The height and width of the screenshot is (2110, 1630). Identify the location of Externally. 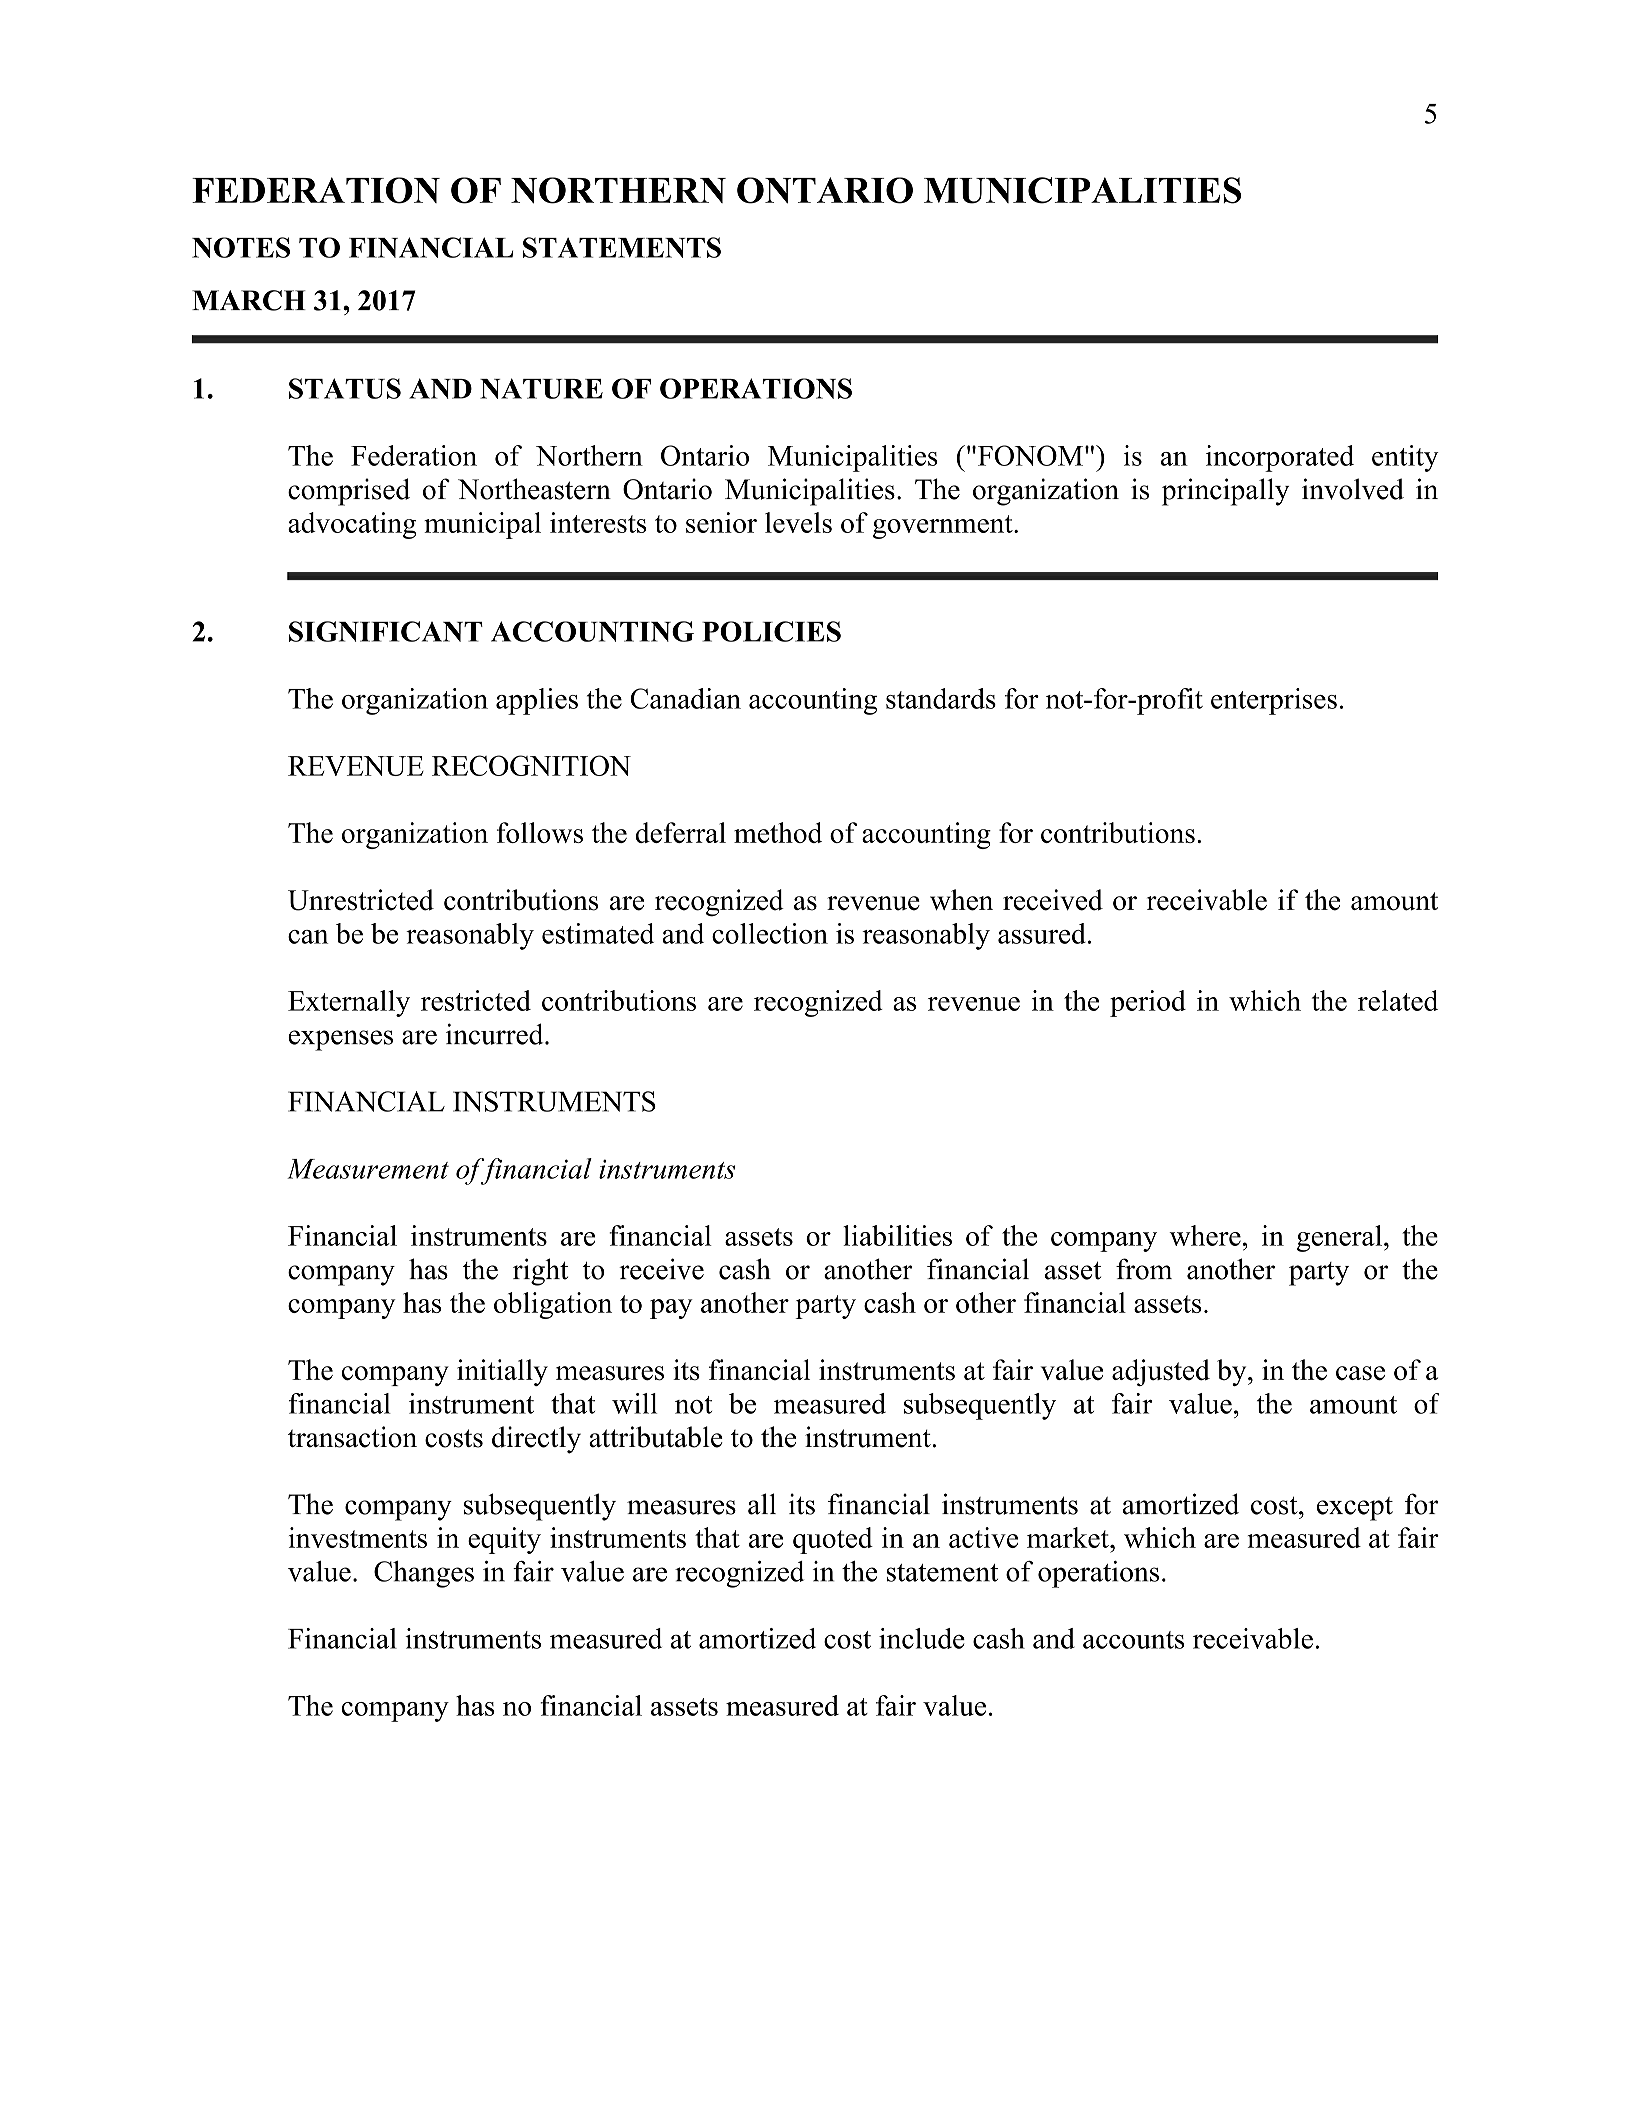
(349, 1003).
